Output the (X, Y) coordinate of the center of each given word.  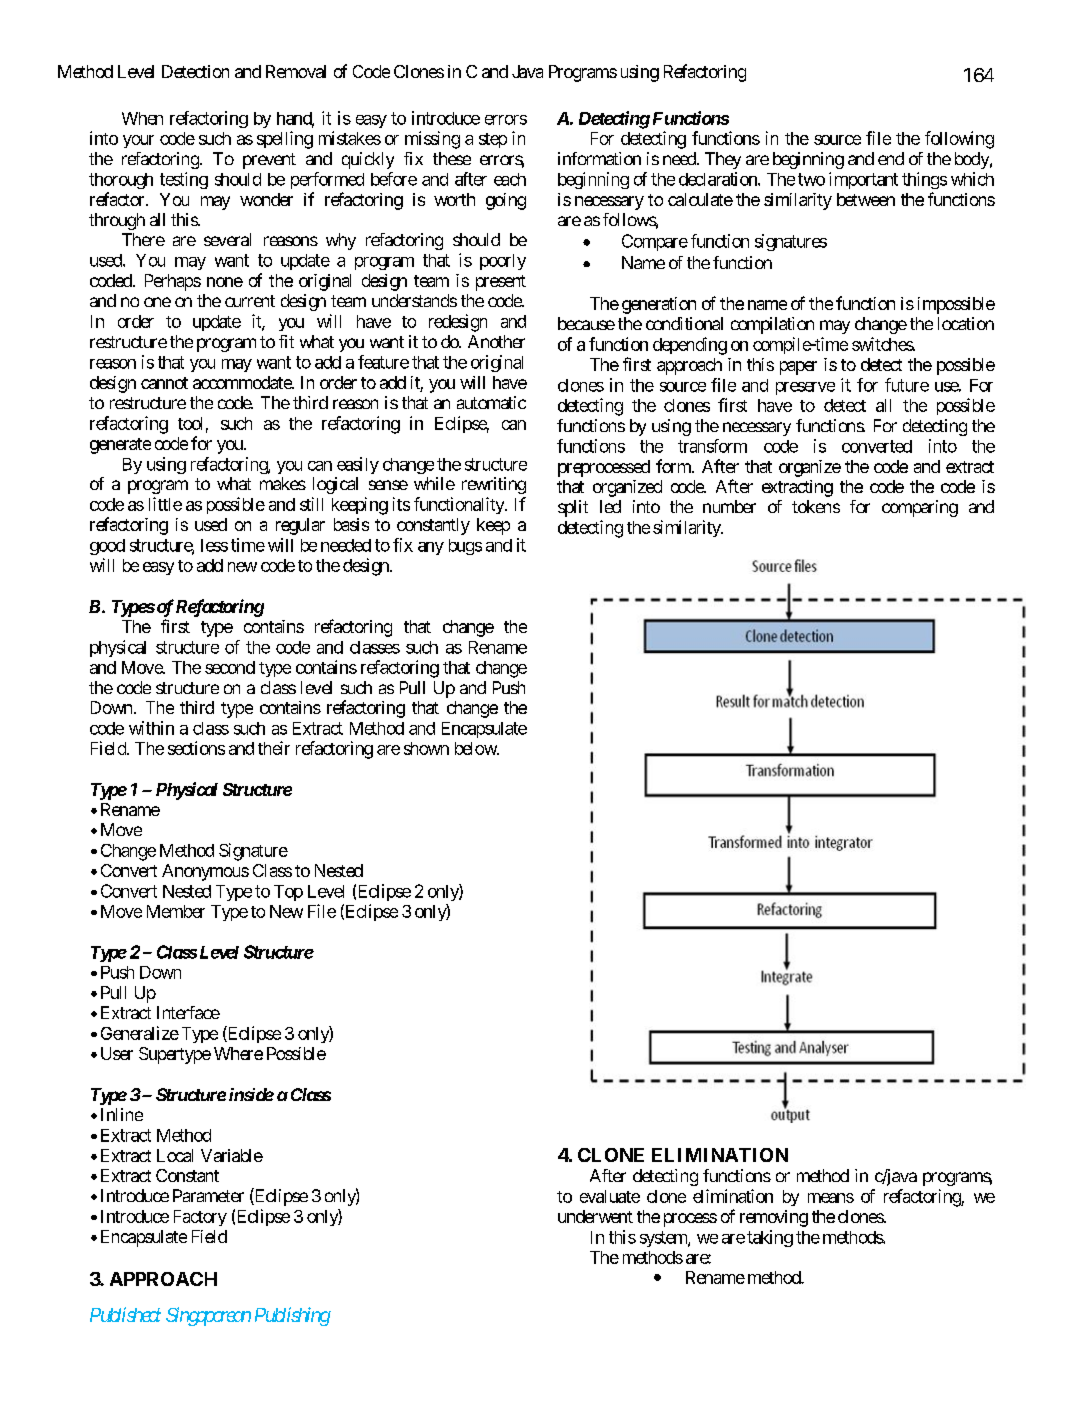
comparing (920, 508)
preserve (805, 388)
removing (774, 1218)
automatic (491, 402)
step (493, 140)
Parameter (208, 1195)
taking (770, 1238)
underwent (595, 1216)
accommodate (243, 382)
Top (288, 893)
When (142, 118)
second (230, 667)
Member (176, 911)
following (959, 140)
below (476, 748)
